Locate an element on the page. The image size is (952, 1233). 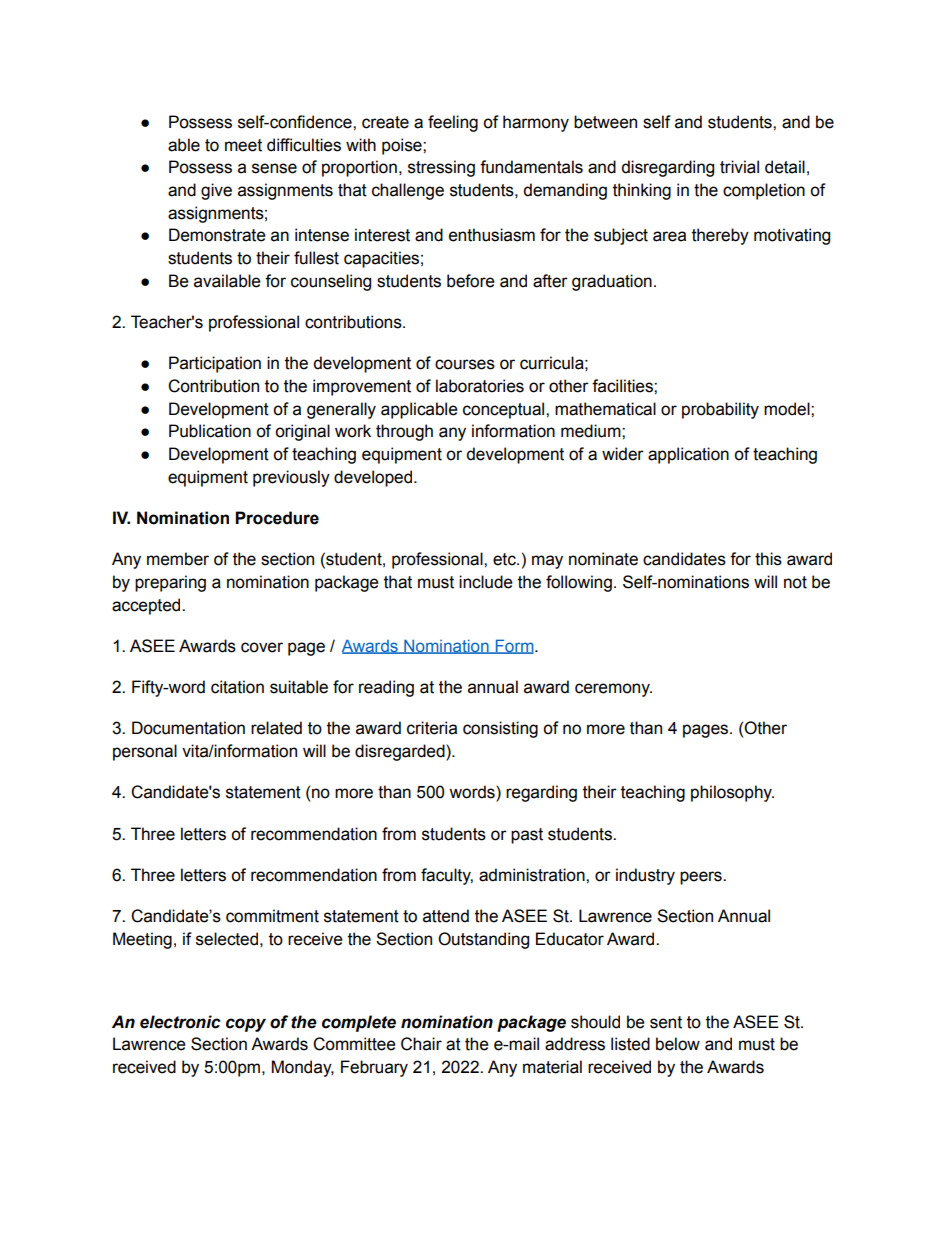
conceptual is located at coordinates (505, 410).
